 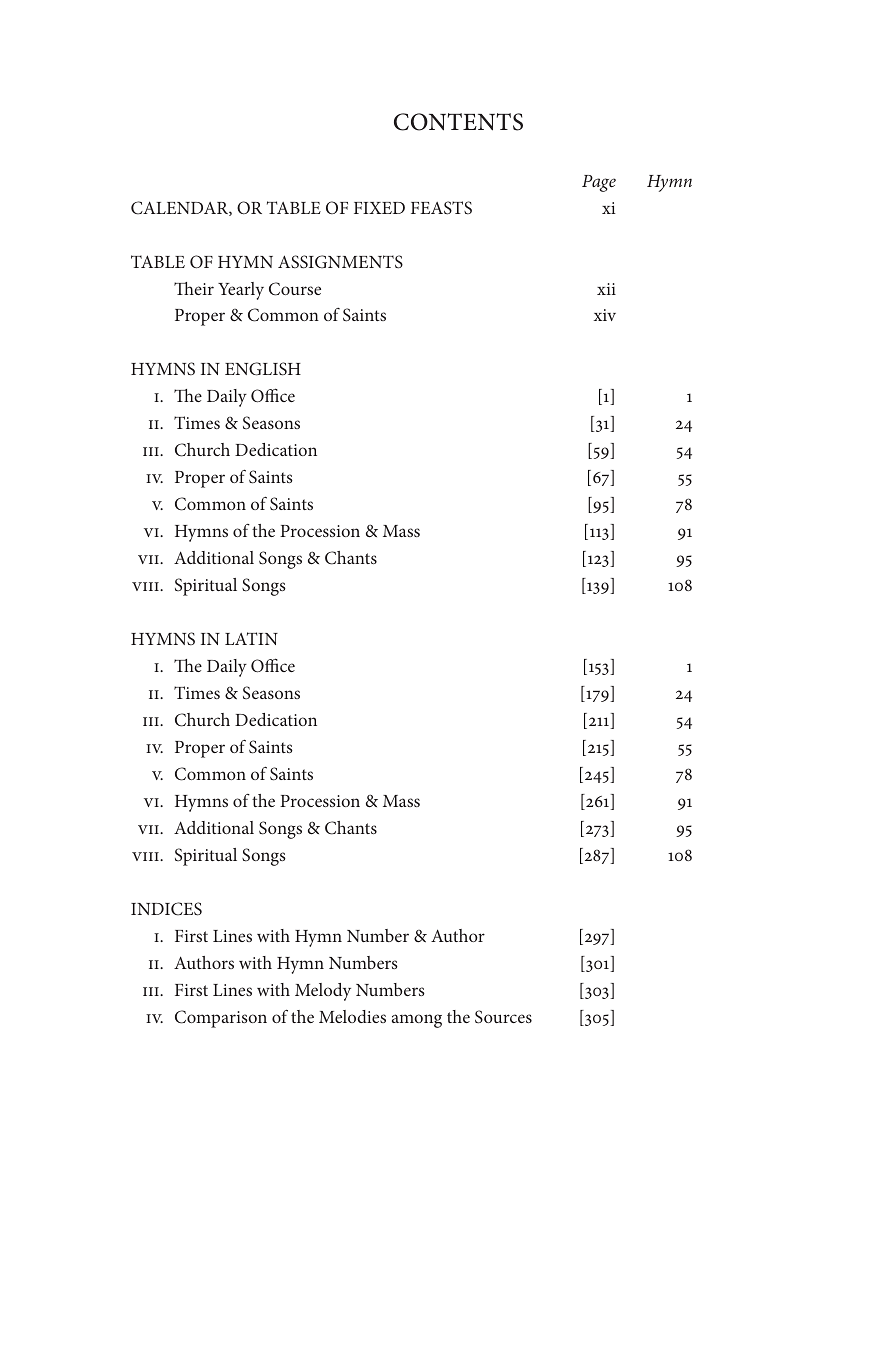 I want to click on LATIN, so click(x=251, y=638).
